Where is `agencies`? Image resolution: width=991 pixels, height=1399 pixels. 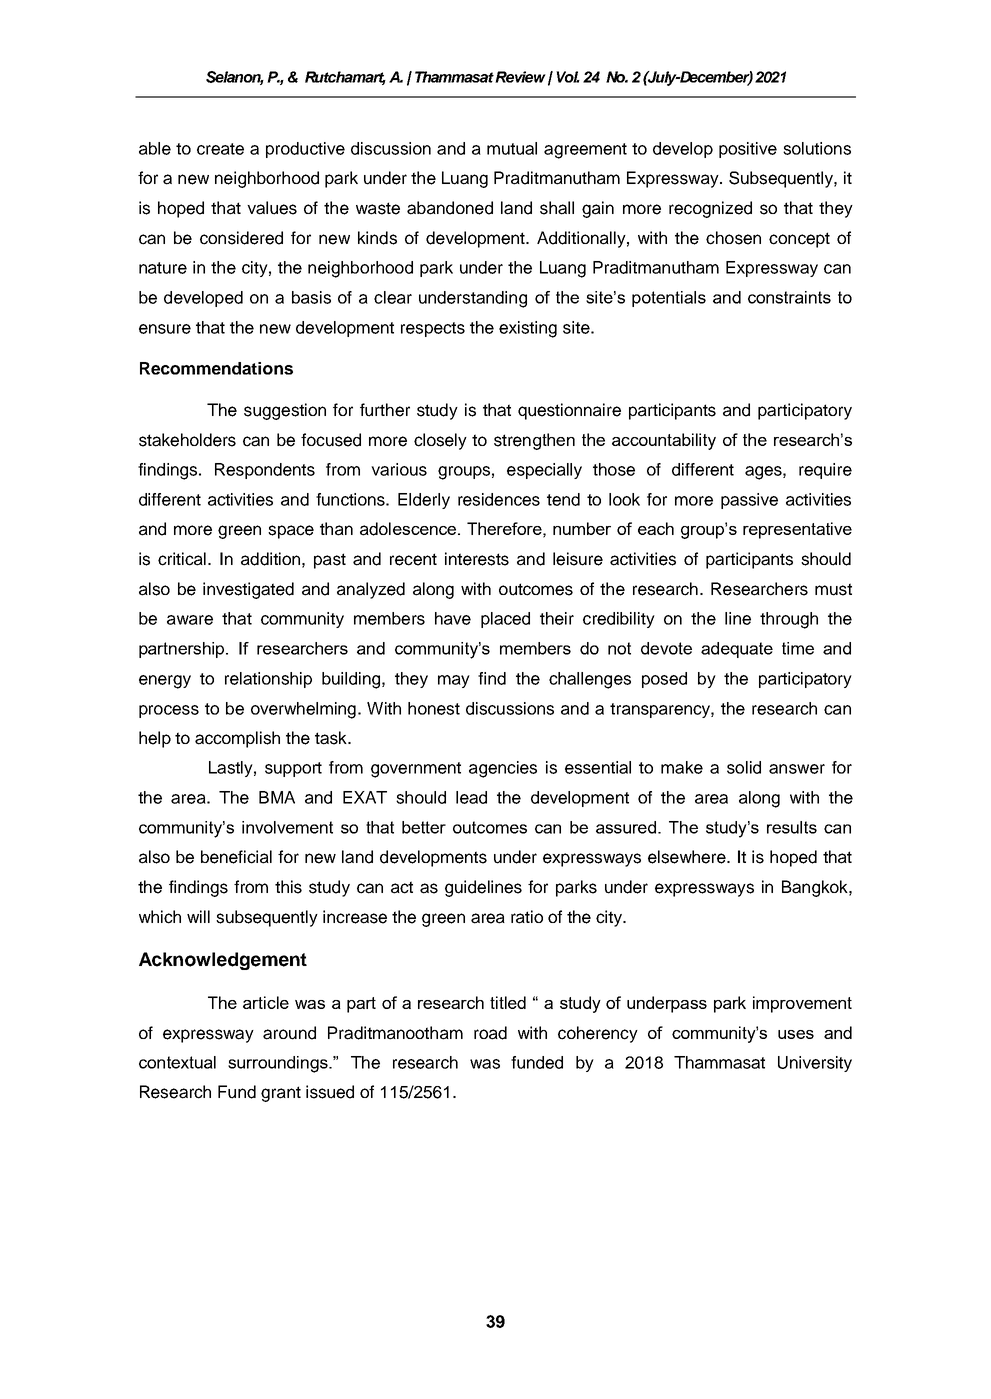
agencies is located at coordinates (503, 769).
